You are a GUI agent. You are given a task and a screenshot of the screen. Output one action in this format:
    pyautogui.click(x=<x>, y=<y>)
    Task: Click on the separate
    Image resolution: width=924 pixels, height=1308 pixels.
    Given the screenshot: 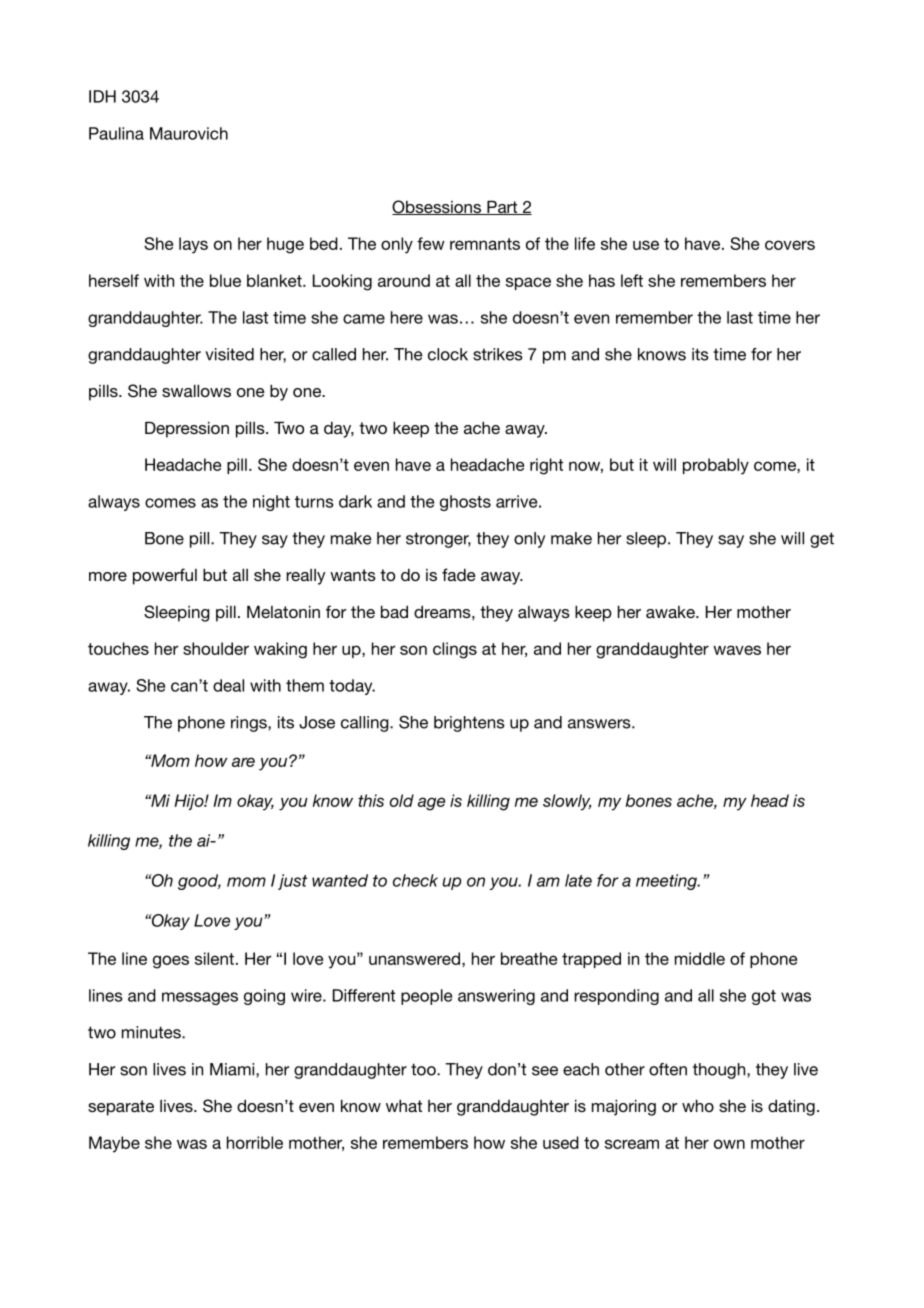 What is the action you would take?
    pyautogui.click(x=121, y=1108)
